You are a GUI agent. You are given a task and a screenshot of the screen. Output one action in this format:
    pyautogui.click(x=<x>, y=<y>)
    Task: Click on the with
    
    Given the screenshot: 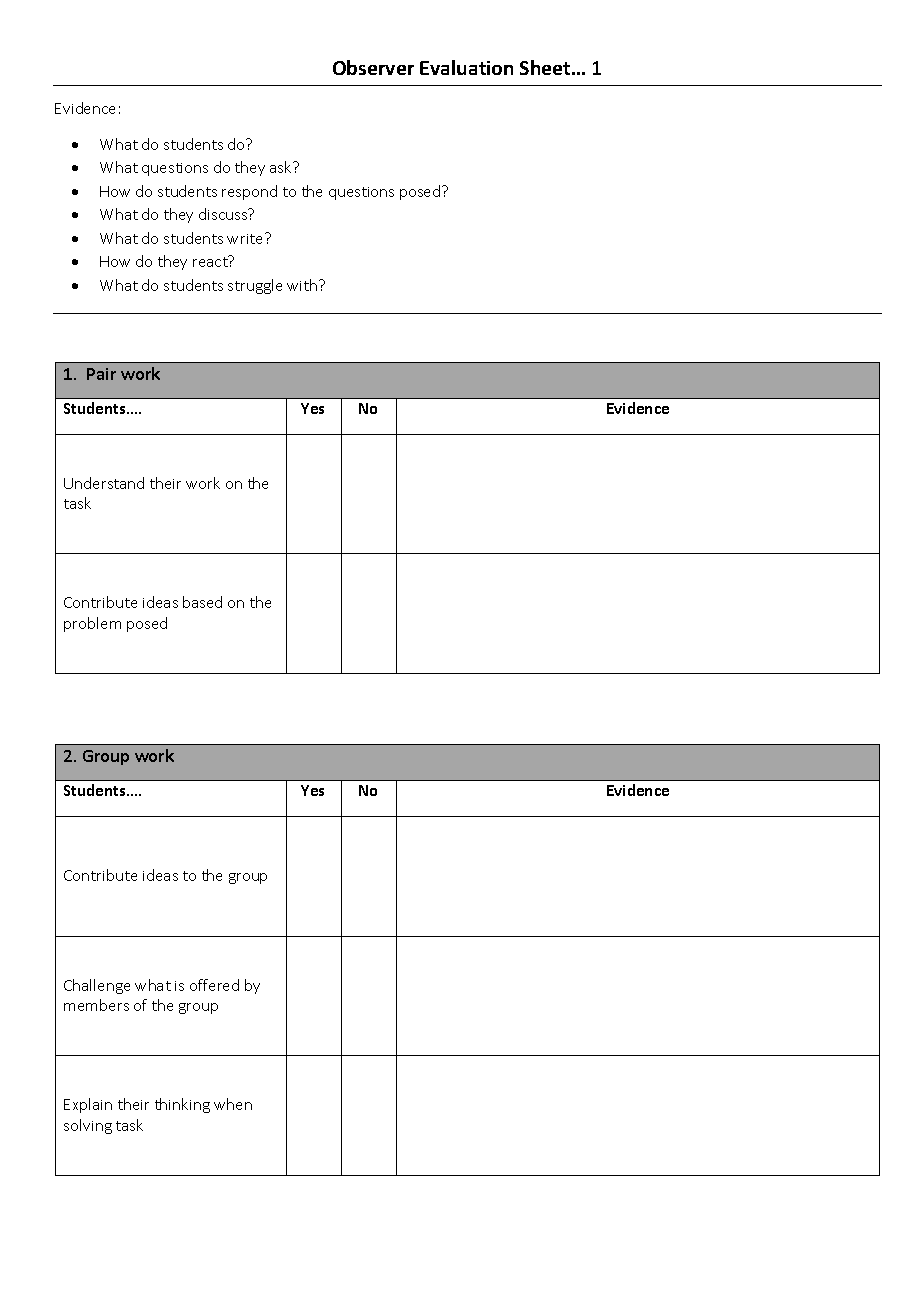 What is the action you would take?
    pyautogui.click(x=303, y=285)
